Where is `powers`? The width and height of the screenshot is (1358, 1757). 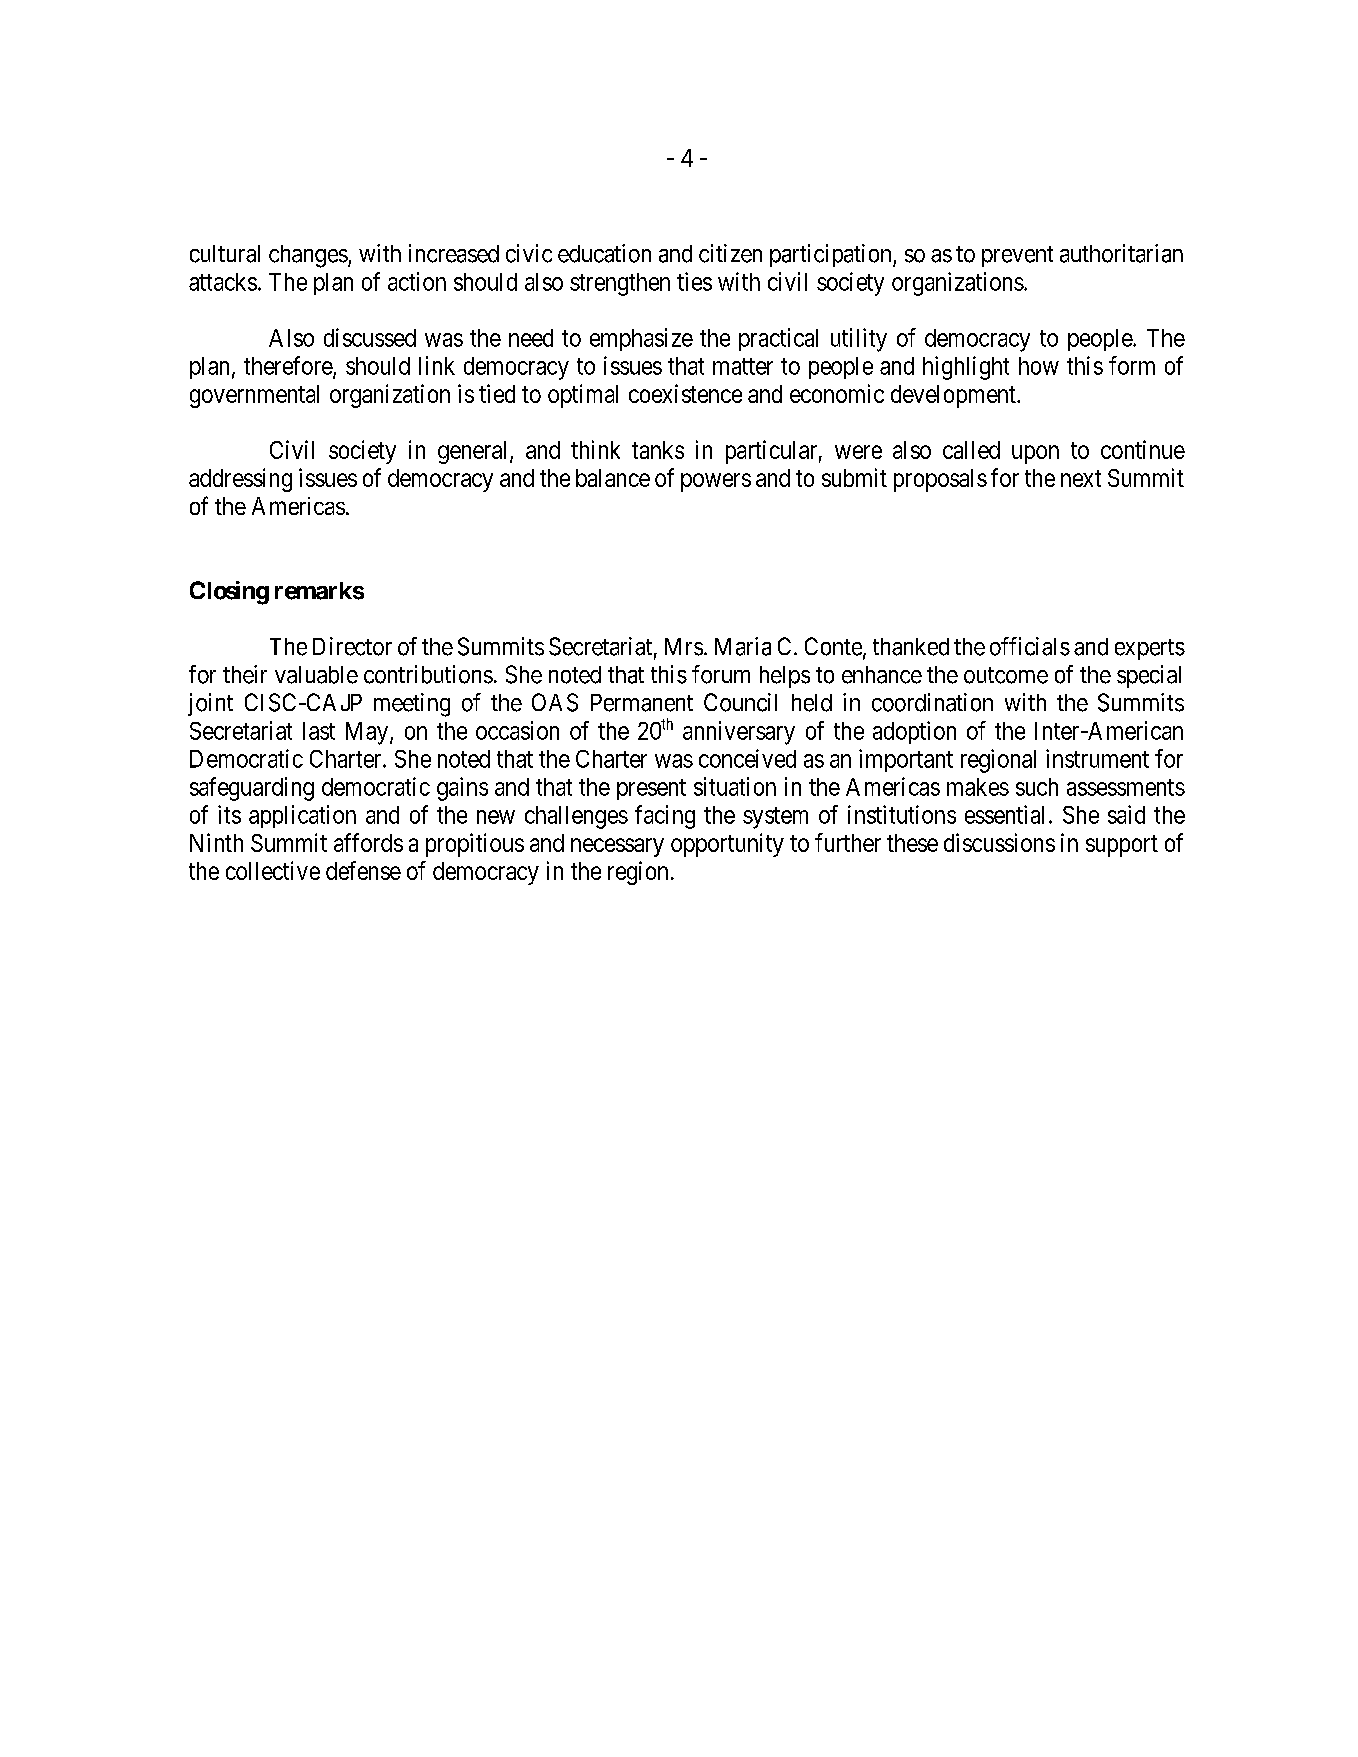 powers is located at coordinates (716, 482).
